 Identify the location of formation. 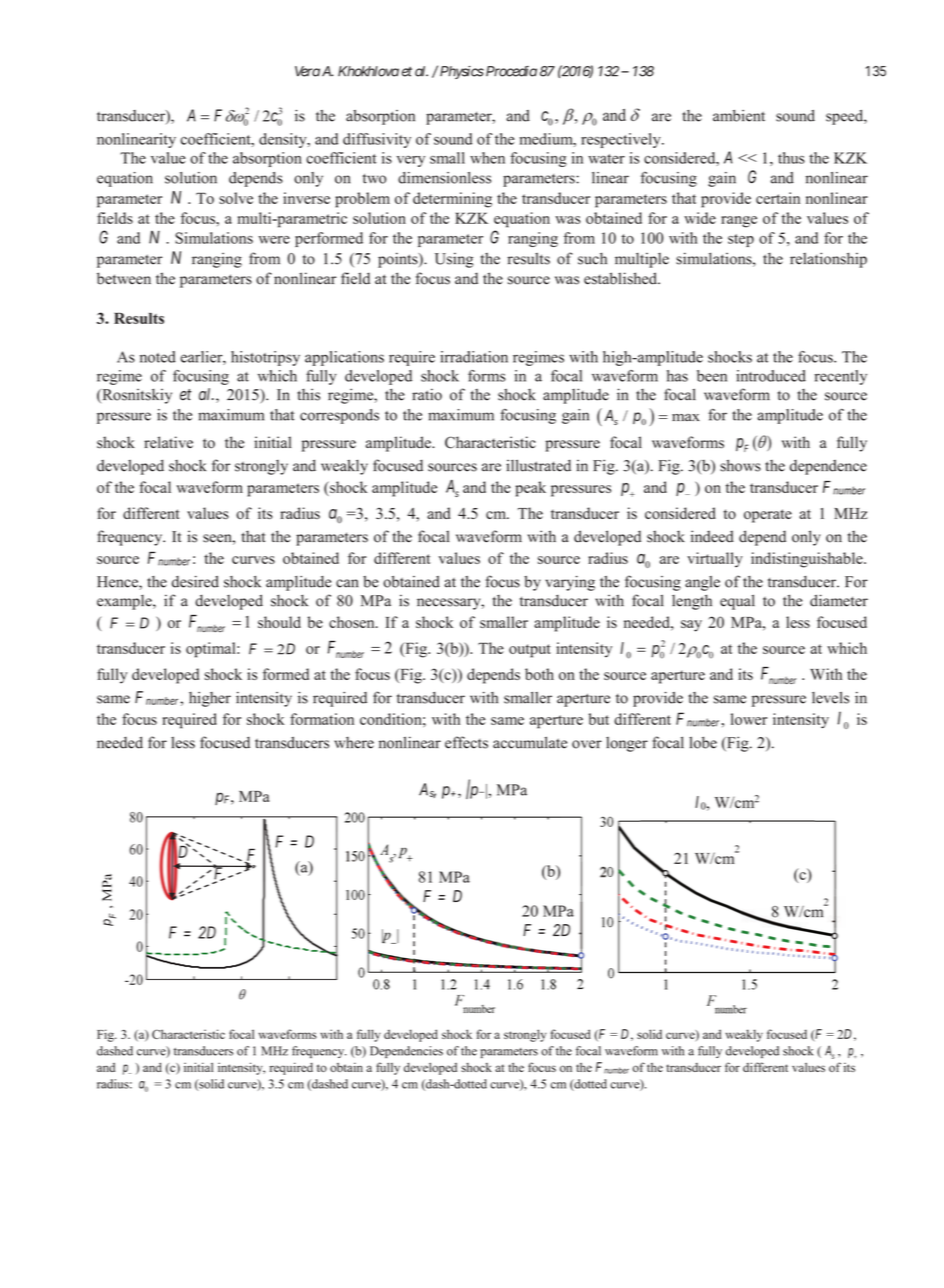
(322, 719).
